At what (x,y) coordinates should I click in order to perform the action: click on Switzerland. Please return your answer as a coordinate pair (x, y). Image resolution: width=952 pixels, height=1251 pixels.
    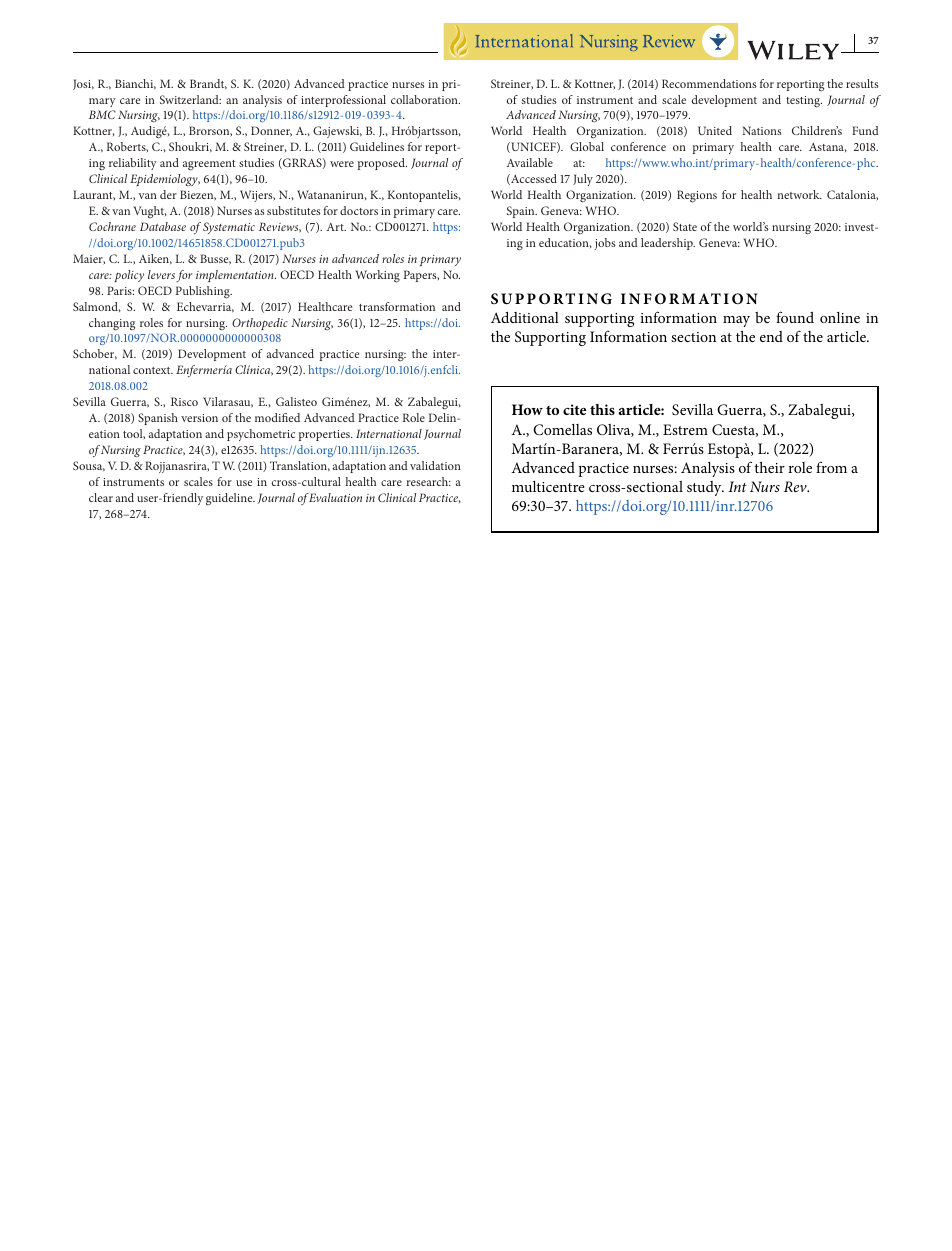
    Looking at the image, I should click on (190, 99).
